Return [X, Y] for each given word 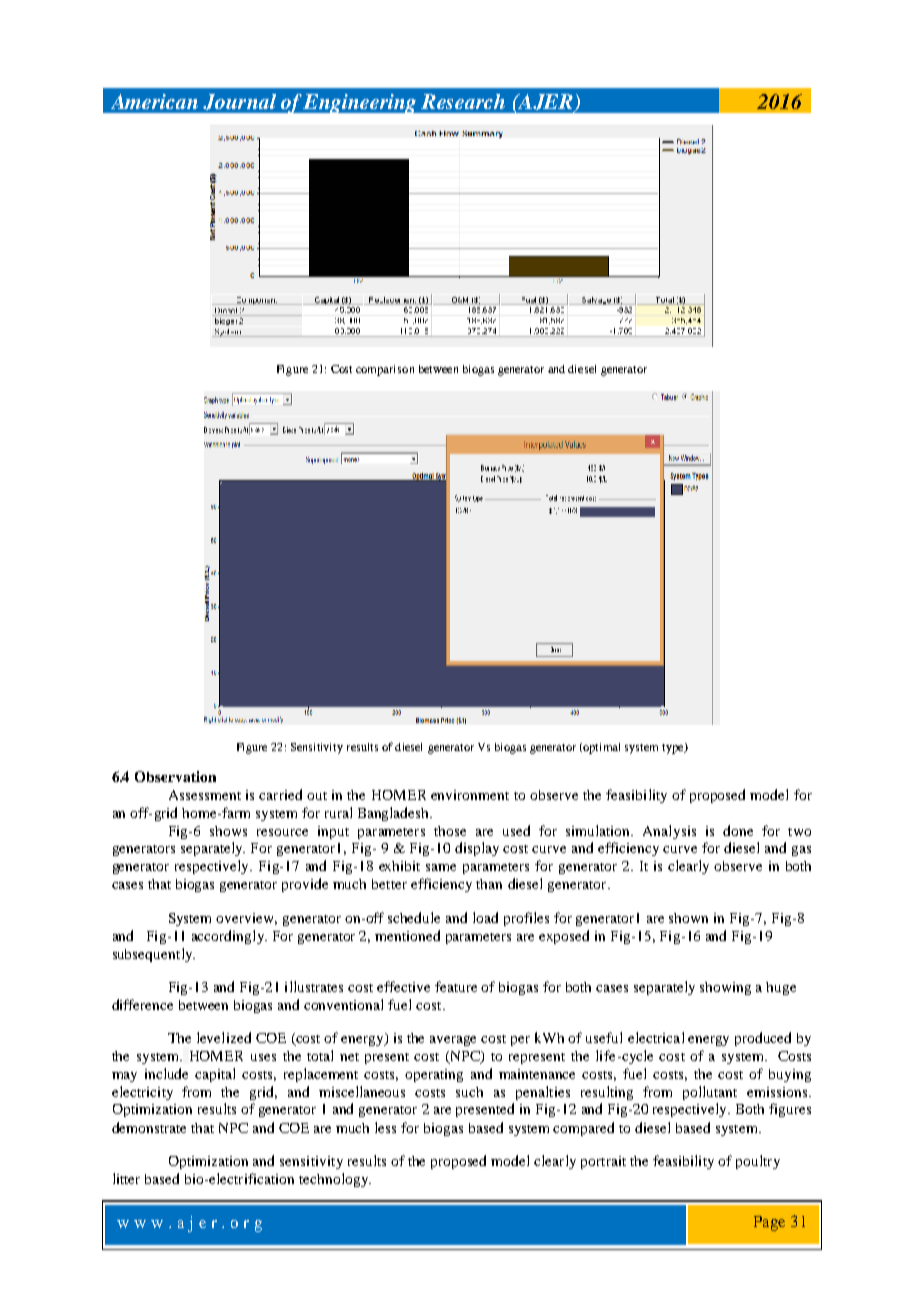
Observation [175, 776]
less [385, 1127]
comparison [385, 370]
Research [463, 101]
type [674, 748]
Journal [239, 102]
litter [126, 1178]
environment [470, 795]
